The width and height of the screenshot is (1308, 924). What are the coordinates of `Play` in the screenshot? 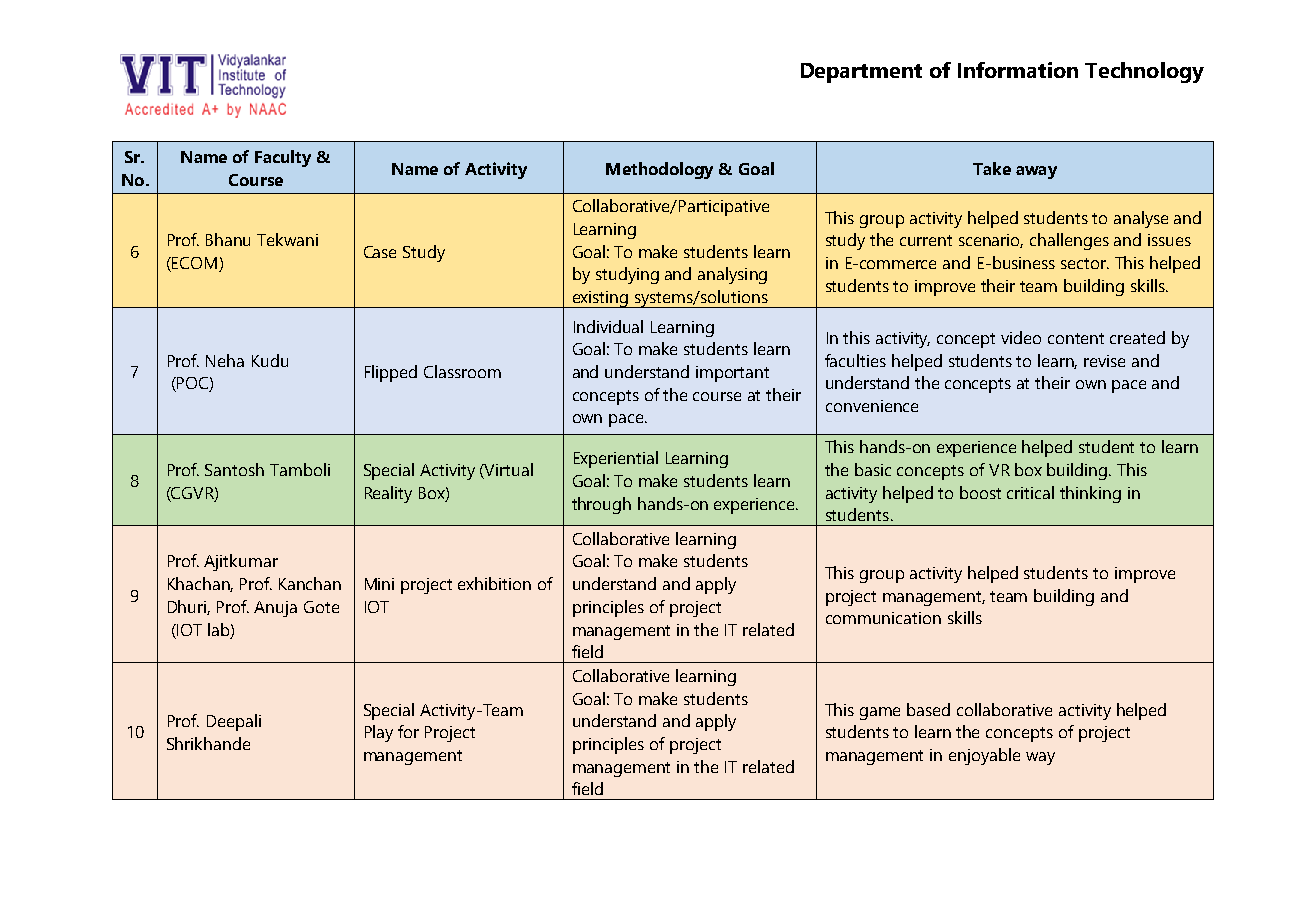 It's located at (379, 733).
